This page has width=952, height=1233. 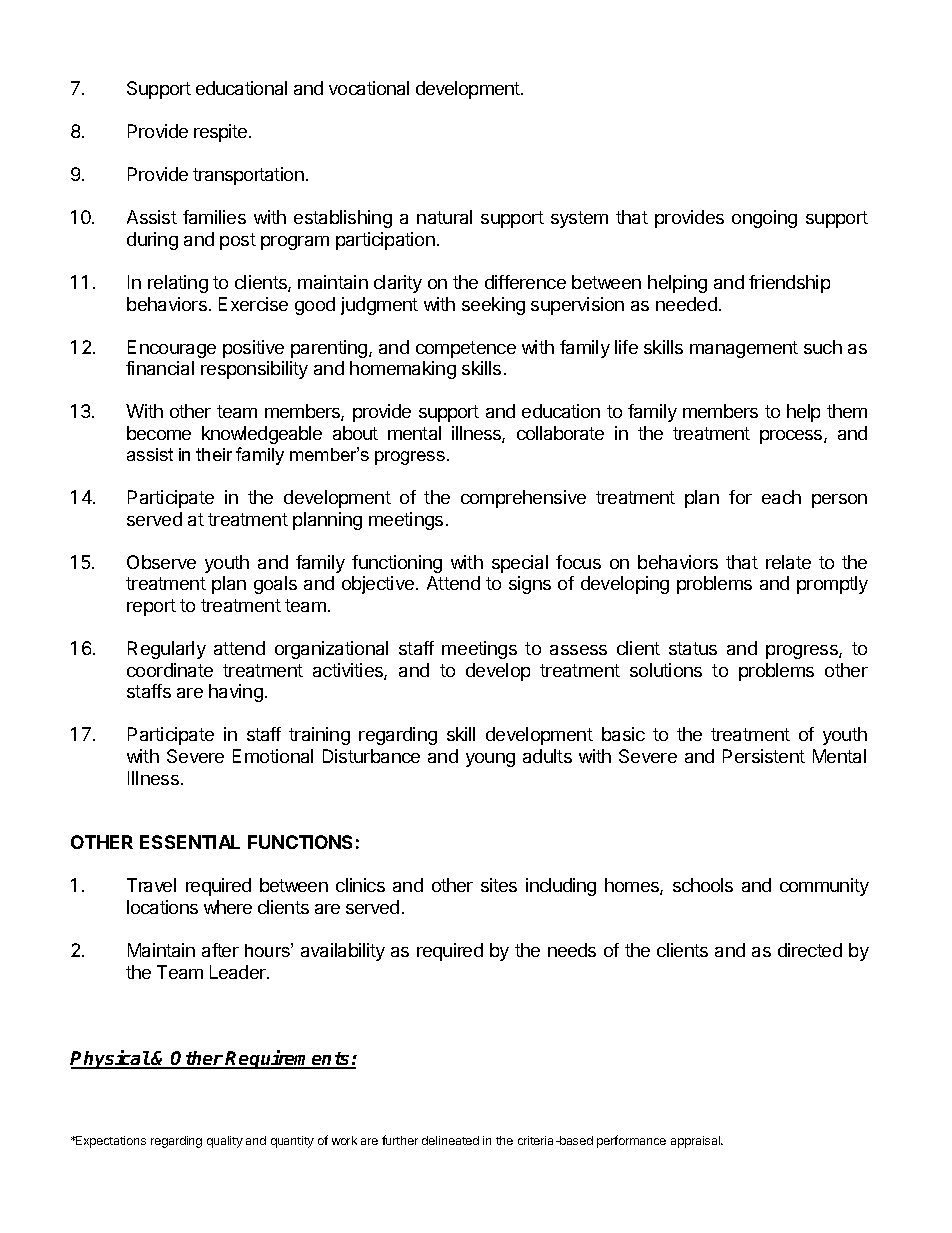 What do you see at coordinates (369, 88) in the page?
I see `vocational` at bounding box center [369, 88].
